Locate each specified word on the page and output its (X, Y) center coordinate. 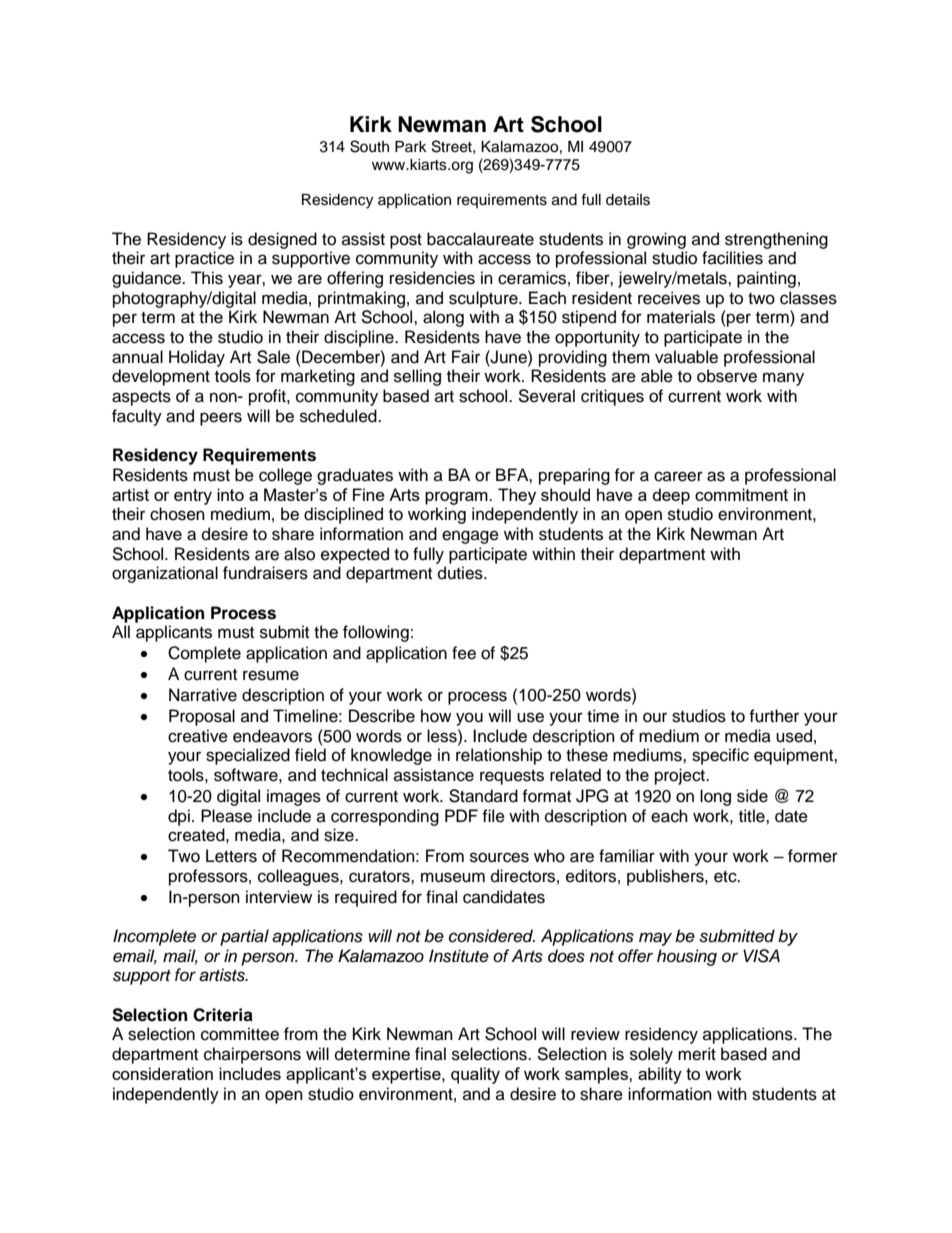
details (628, 200)
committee (240, 1034)
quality (475, 1075)
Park (411, 146)
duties (461, 573)
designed (282, 240)
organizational (165, 574)
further (774, 716)
